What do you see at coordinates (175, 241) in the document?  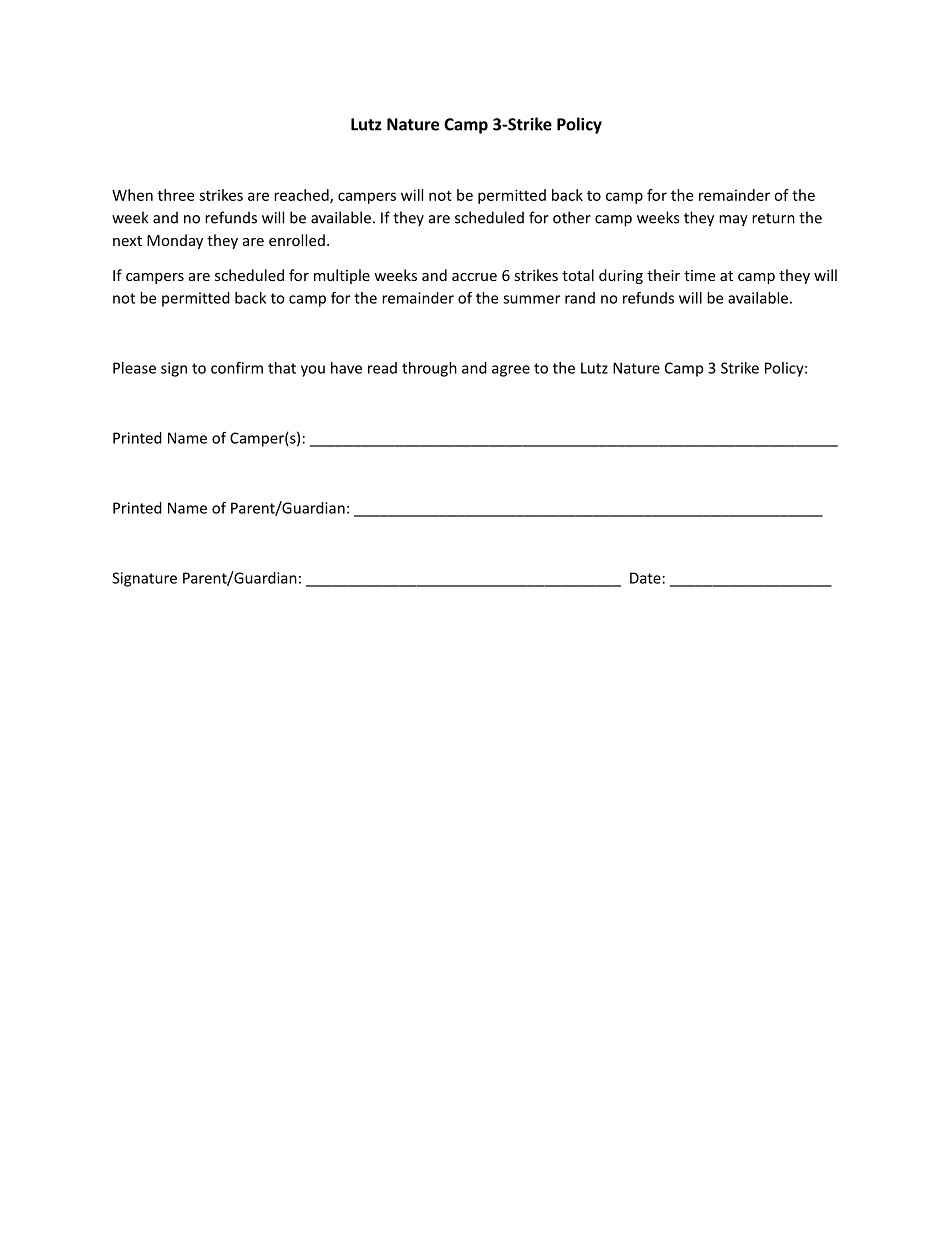 I see `Monday` at bounding box center [175, 241].
